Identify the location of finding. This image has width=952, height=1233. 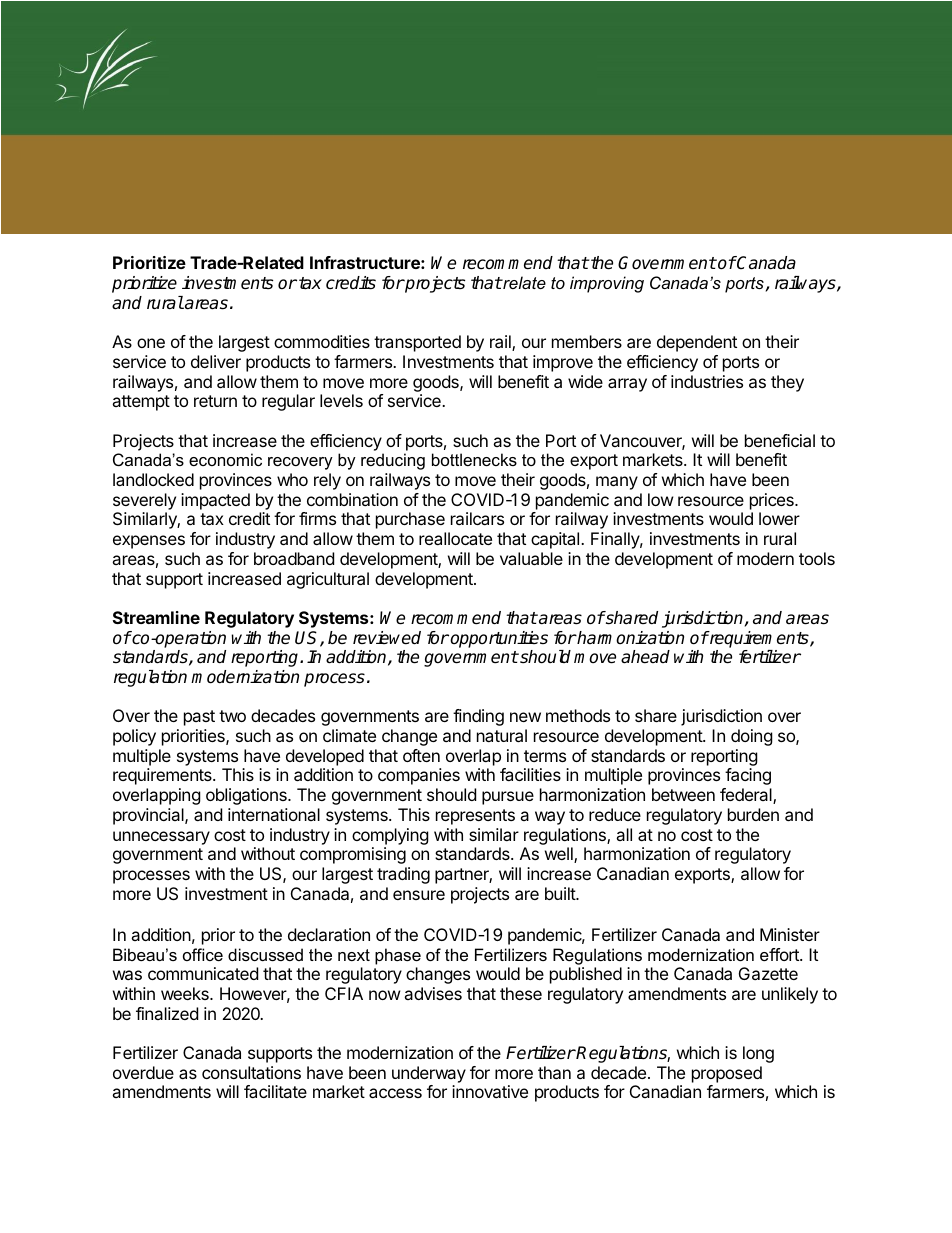
(478, 717).
